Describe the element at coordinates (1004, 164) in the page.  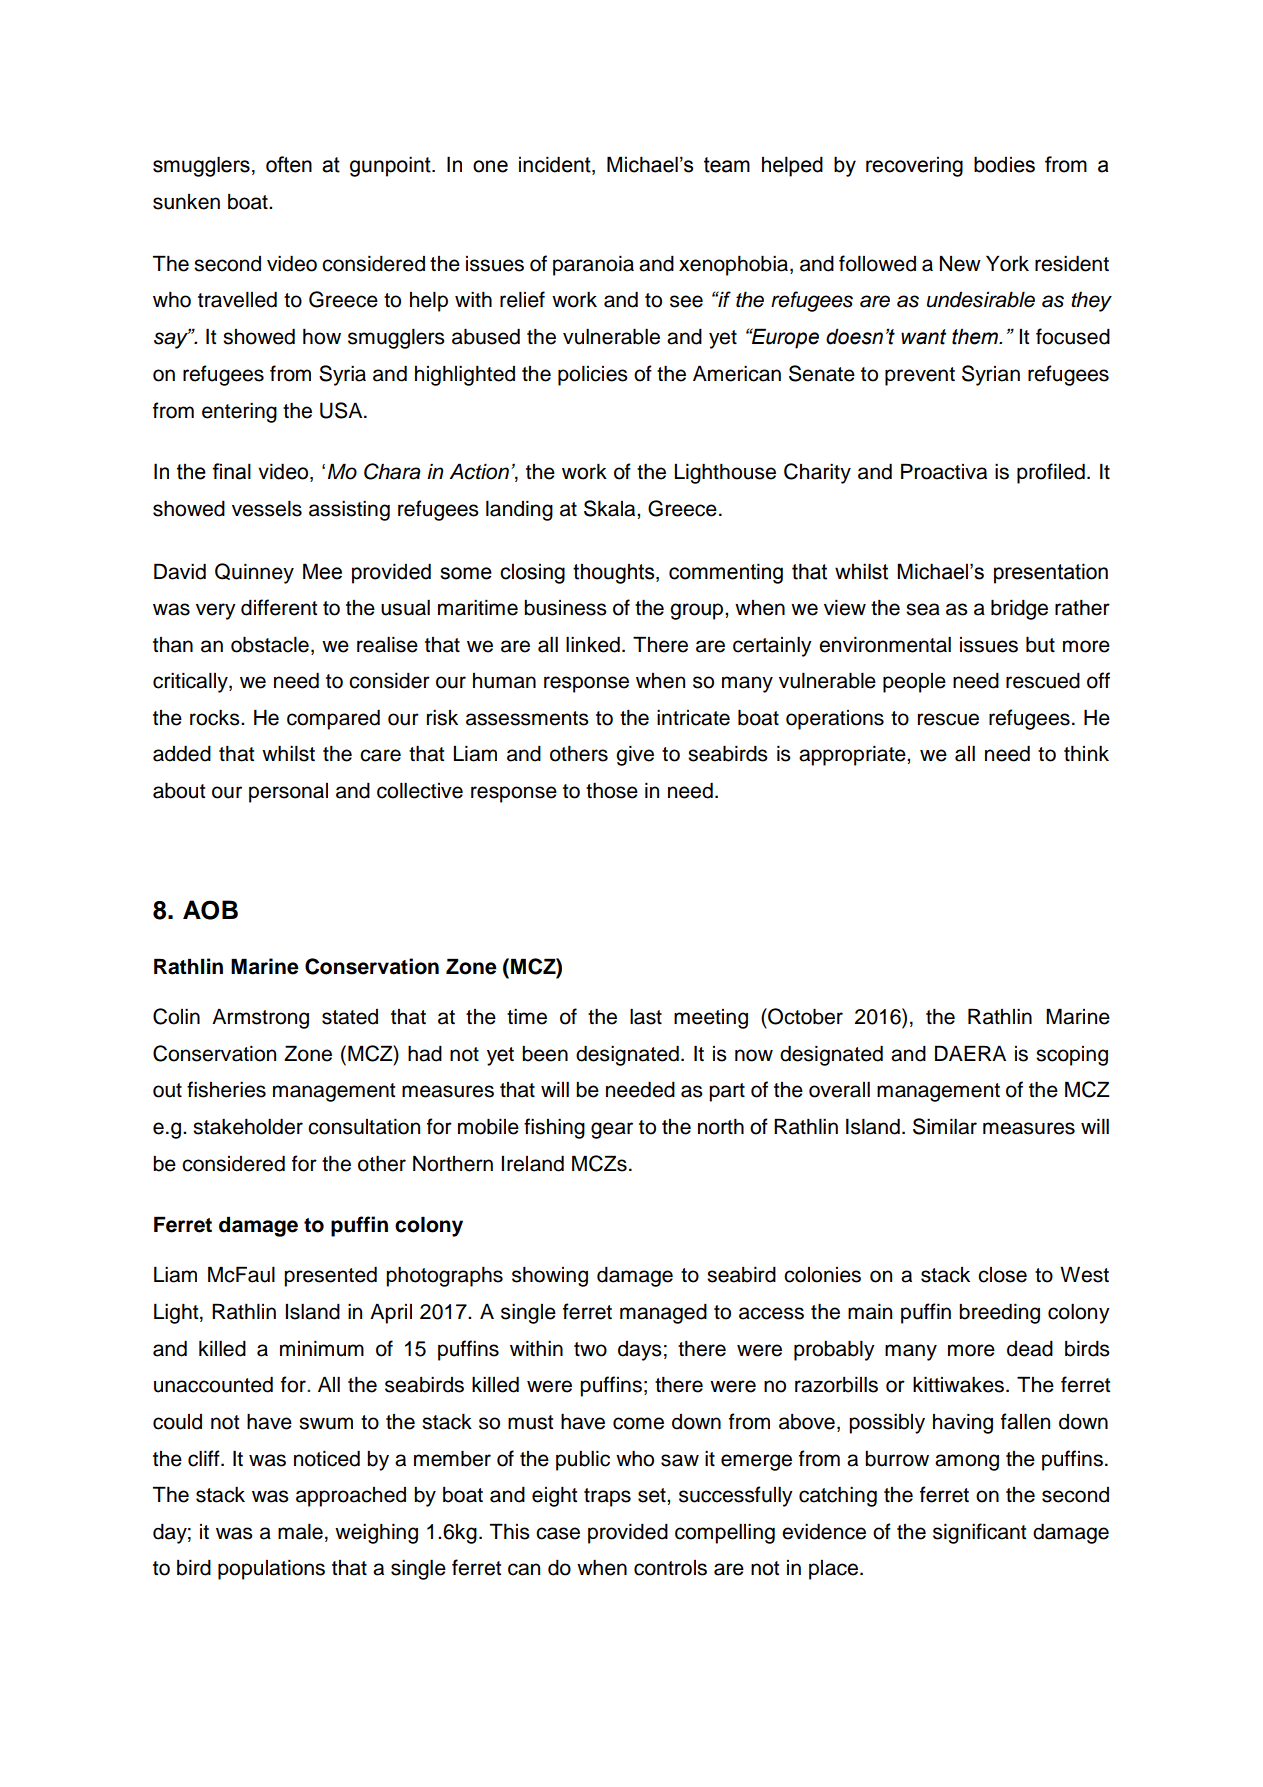
I see `bodies` at that location.
